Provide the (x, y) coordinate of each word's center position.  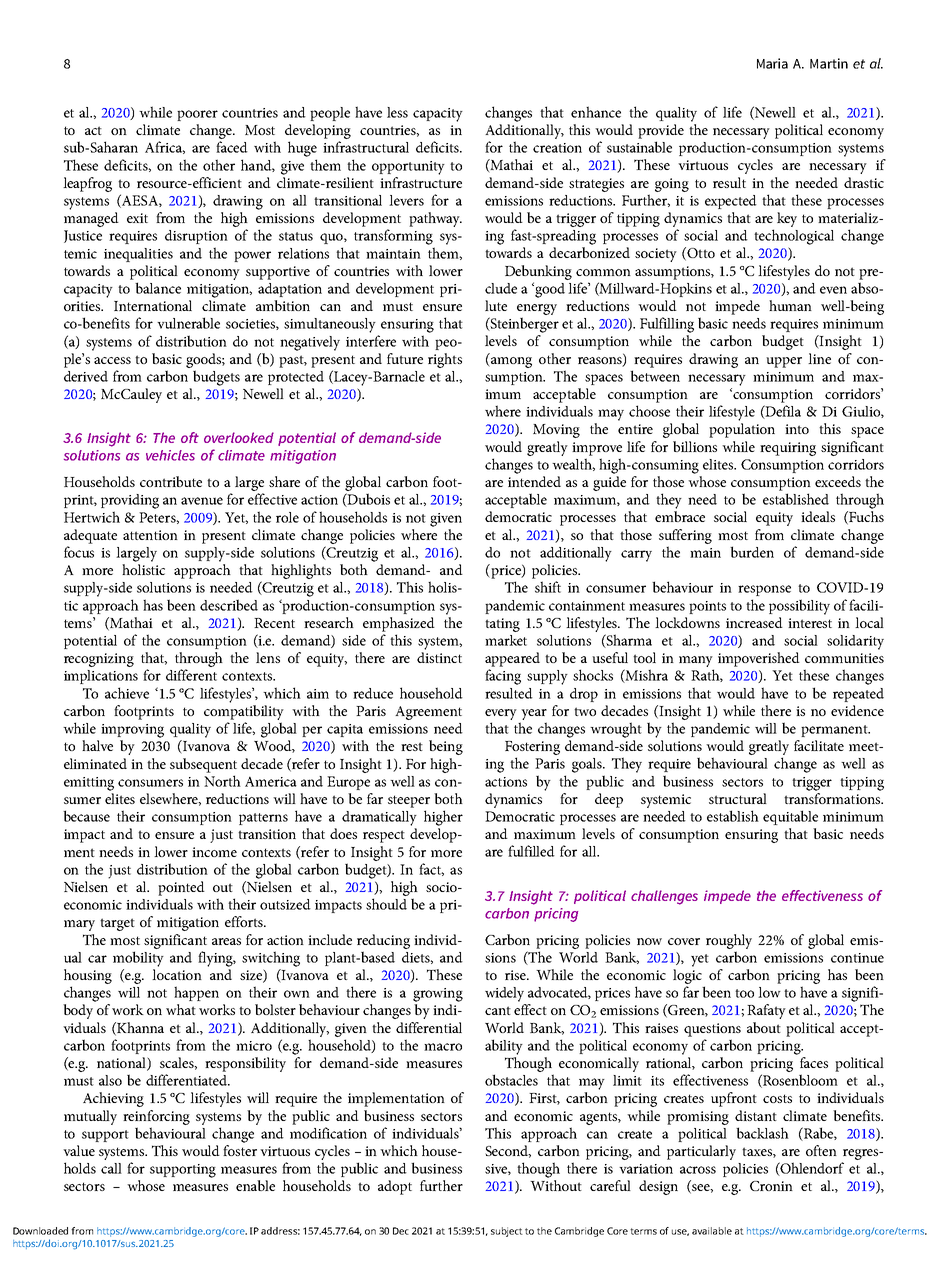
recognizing (99, 660)
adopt (395, 1187)
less (397, 112)
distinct (439, 657)
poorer (197, 115)
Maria (772, 63)
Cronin (771, 1186)
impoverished (759, 659)
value (79, 1150)
